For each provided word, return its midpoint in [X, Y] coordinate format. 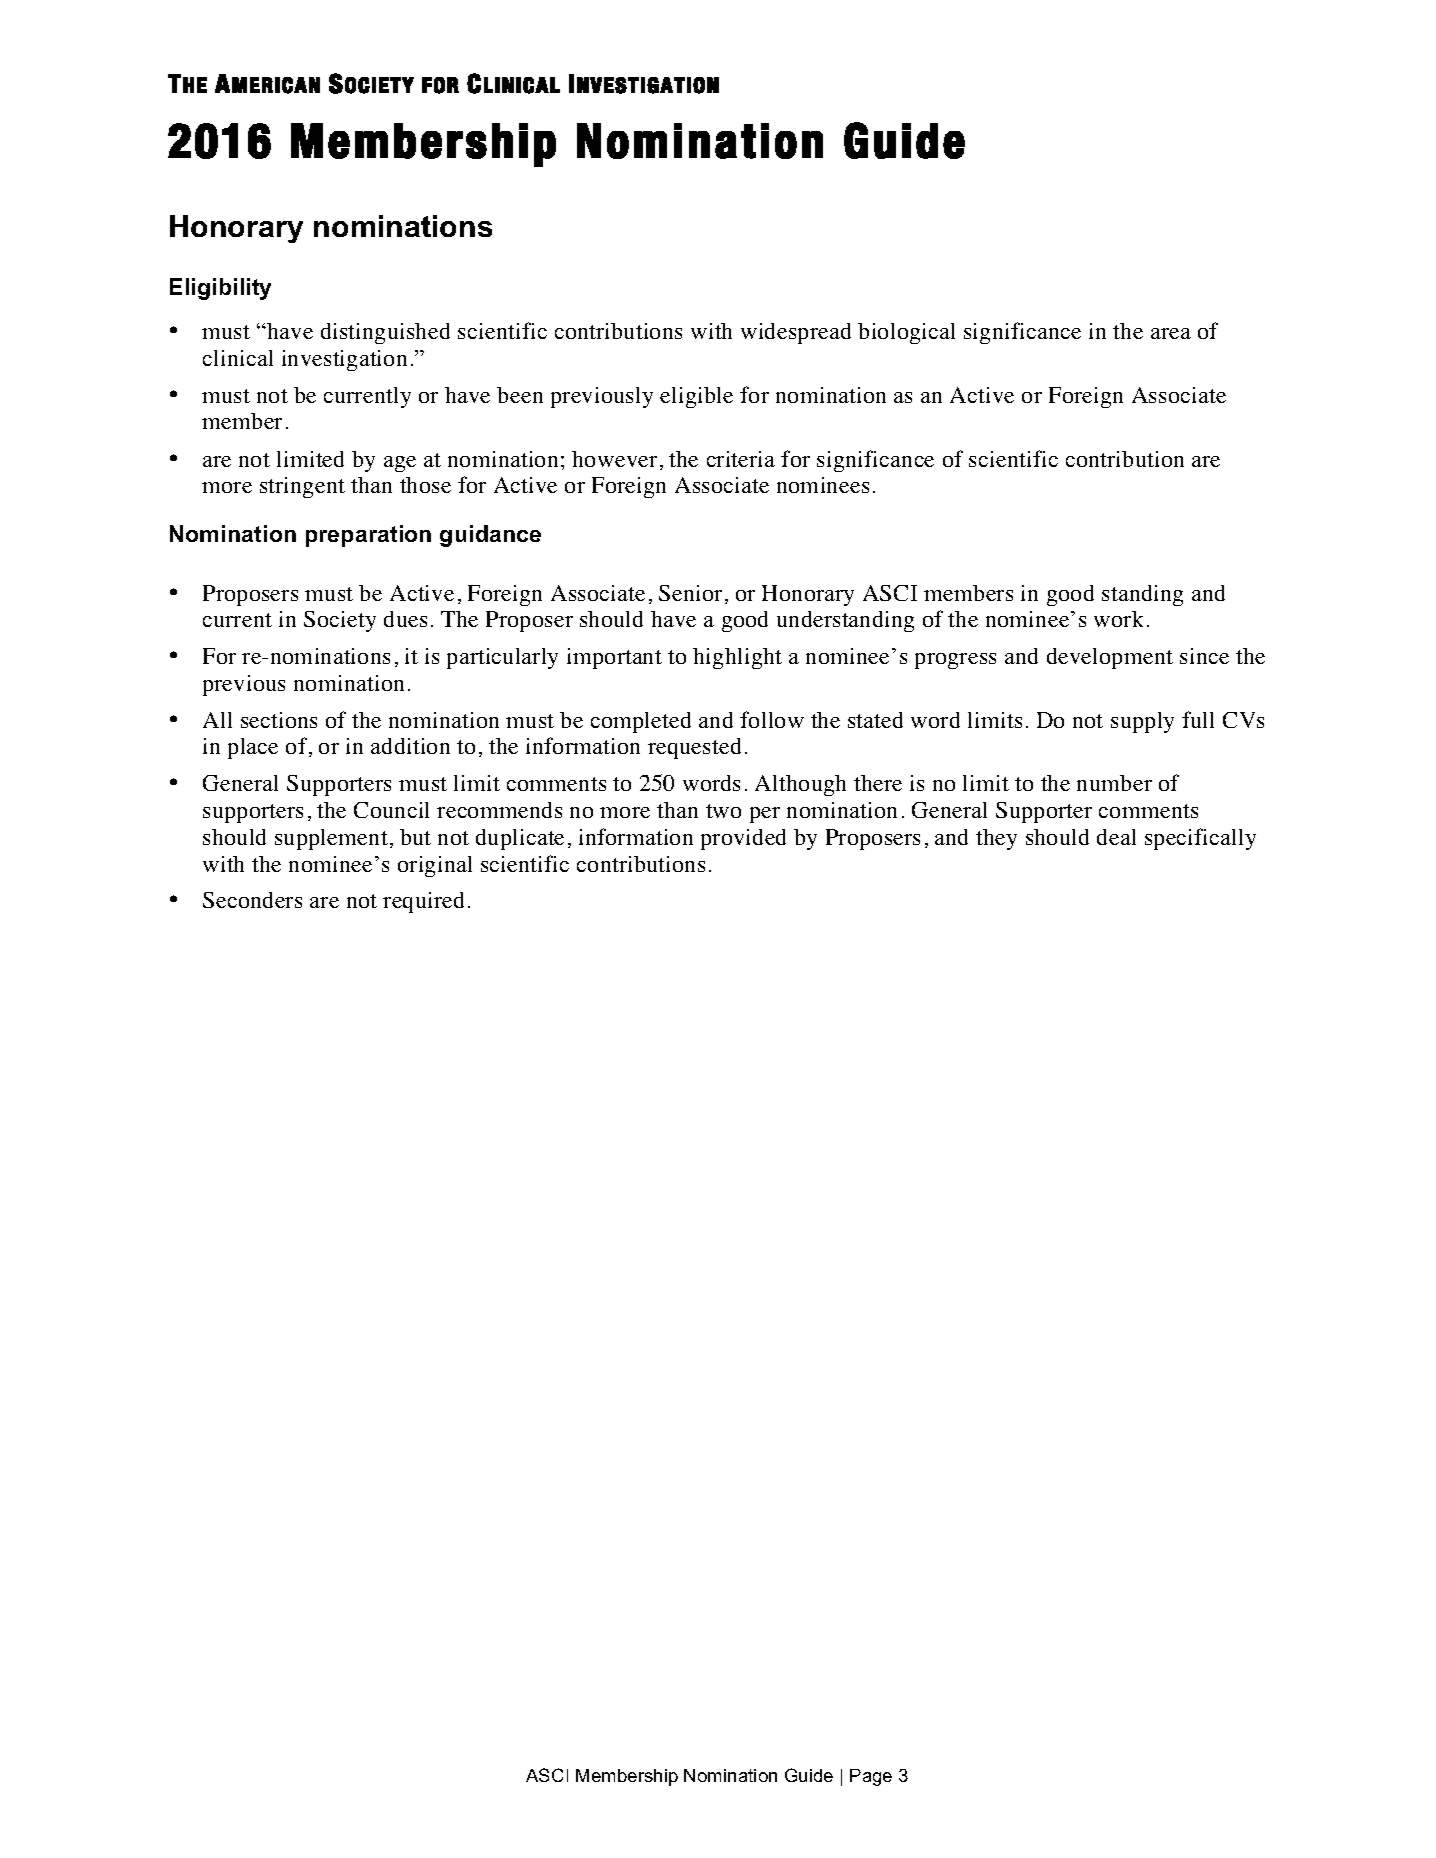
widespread [796, 333]
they [996, 839]
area [1171, 333]
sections [279, 720]
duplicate [520, 839]
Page [871, 1777]
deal [1116, 837]
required [423, 902]
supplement [331, 839]
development [1110, 658]
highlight [737, 658]
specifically [1200, 839]
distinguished [385, 333]
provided [743, 839]
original [435, 866]
